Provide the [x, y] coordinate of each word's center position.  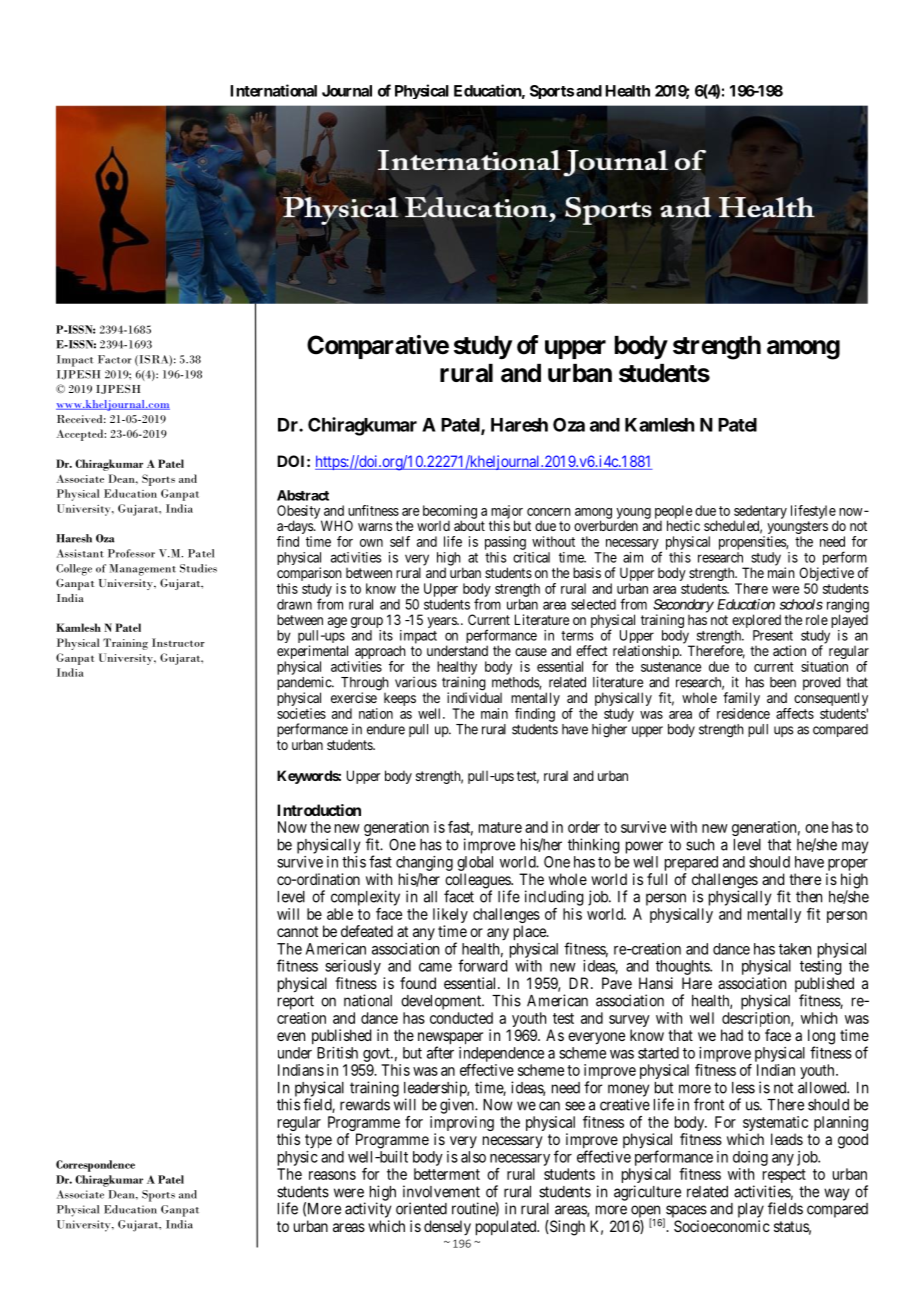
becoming [450, 513]
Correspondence [95, 1166]
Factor [115, 359]
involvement [441, 1191]
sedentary [760, 513]
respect [784, 1177]
